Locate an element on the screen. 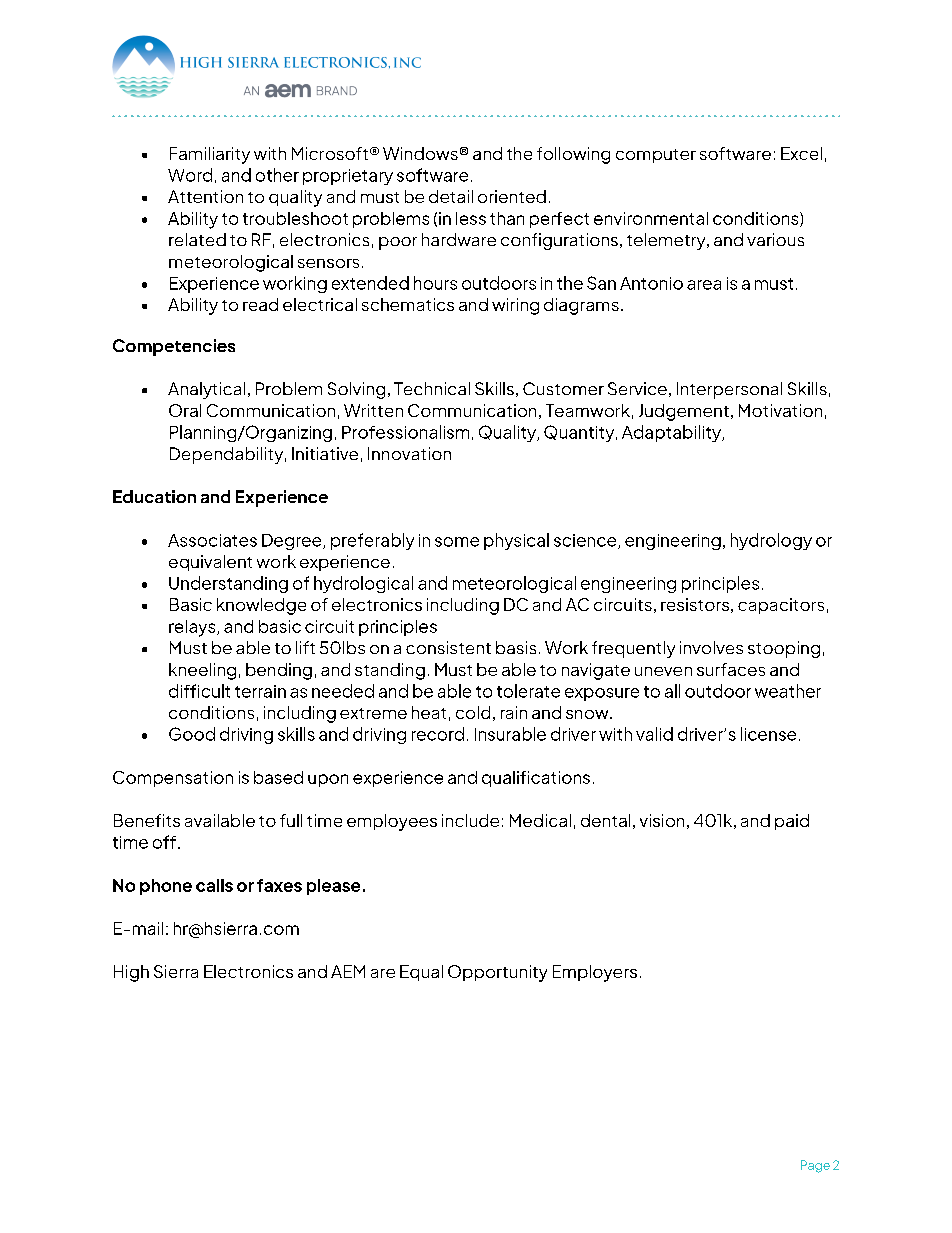 The image size is (952, 1233). Good is located at coordinates (192, 734).
